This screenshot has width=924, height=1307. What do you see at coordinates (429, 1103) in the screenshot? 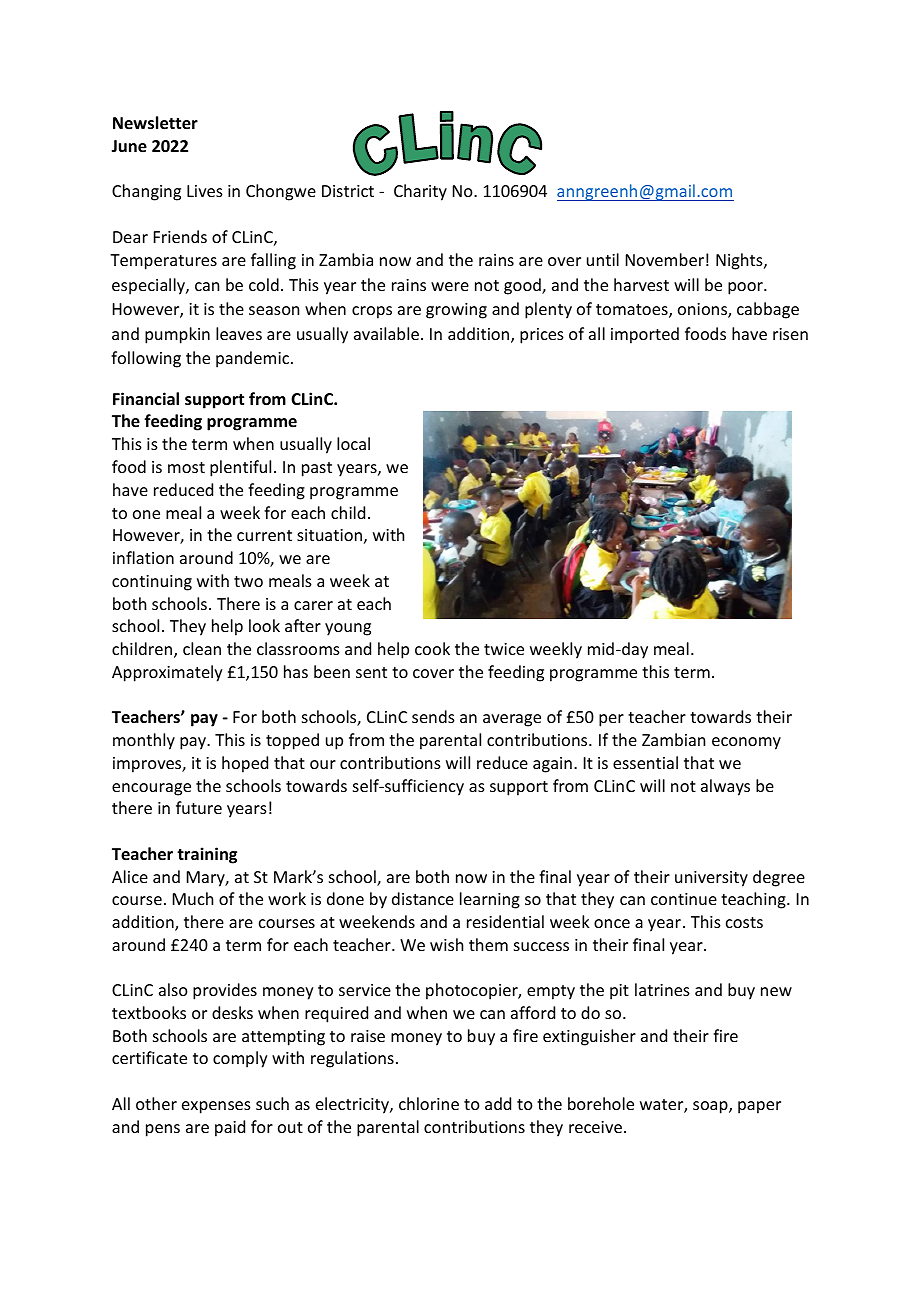
I see `chlorine` at bounding box center [429, 1103].
